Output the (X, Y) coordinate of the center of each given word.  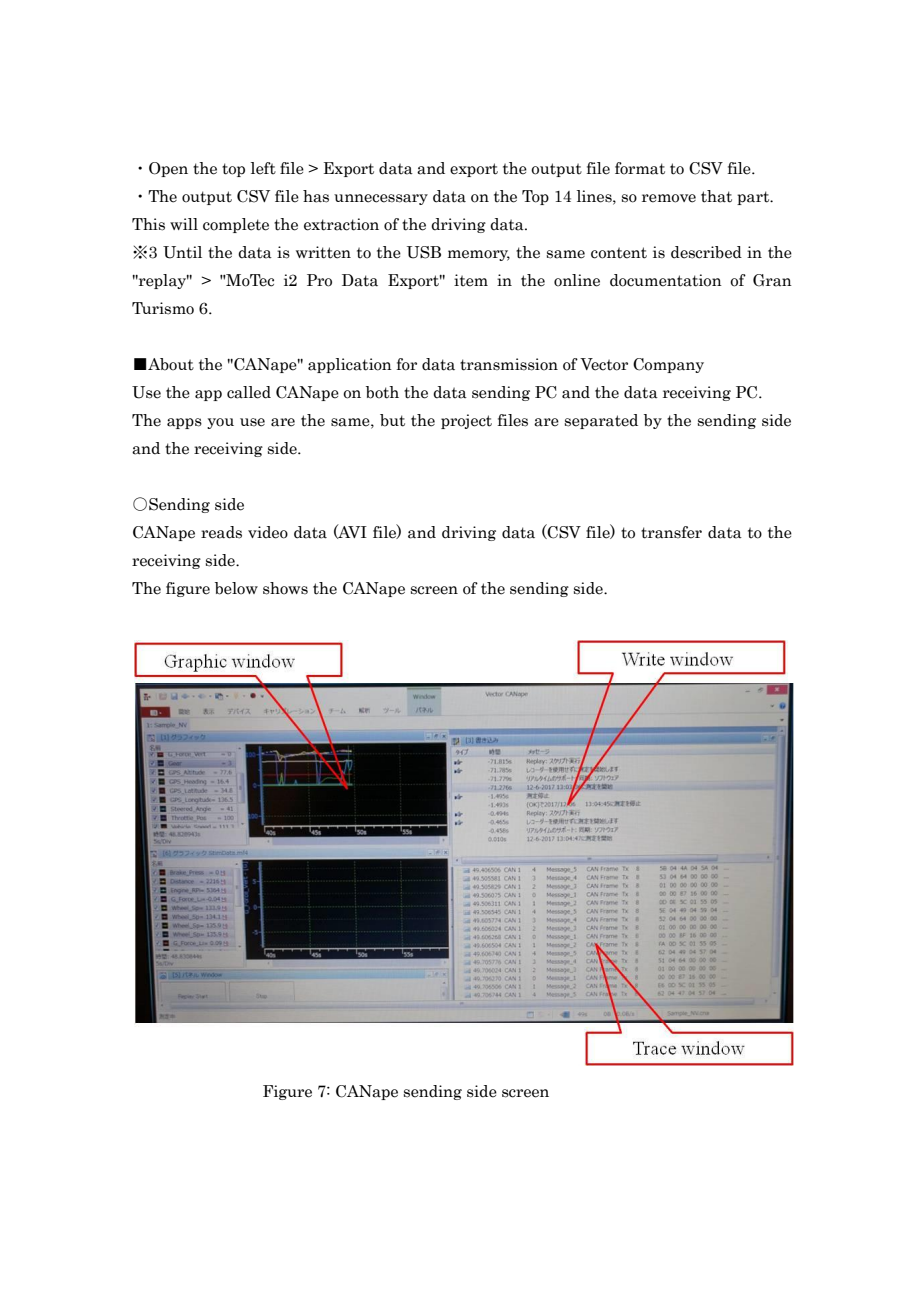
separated (601, 421)
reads (221, 532)
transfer (671, 532)
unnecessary (381, 199)
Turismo (163, 308)
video (268, 532)
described (706, 252)
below (236, 588)
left (263, 168)
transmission (509, 364)
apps (184, 423)
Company (668, 365)
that (716, 196)
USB (424, 252)
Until (182, 252)
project (466, 421)
